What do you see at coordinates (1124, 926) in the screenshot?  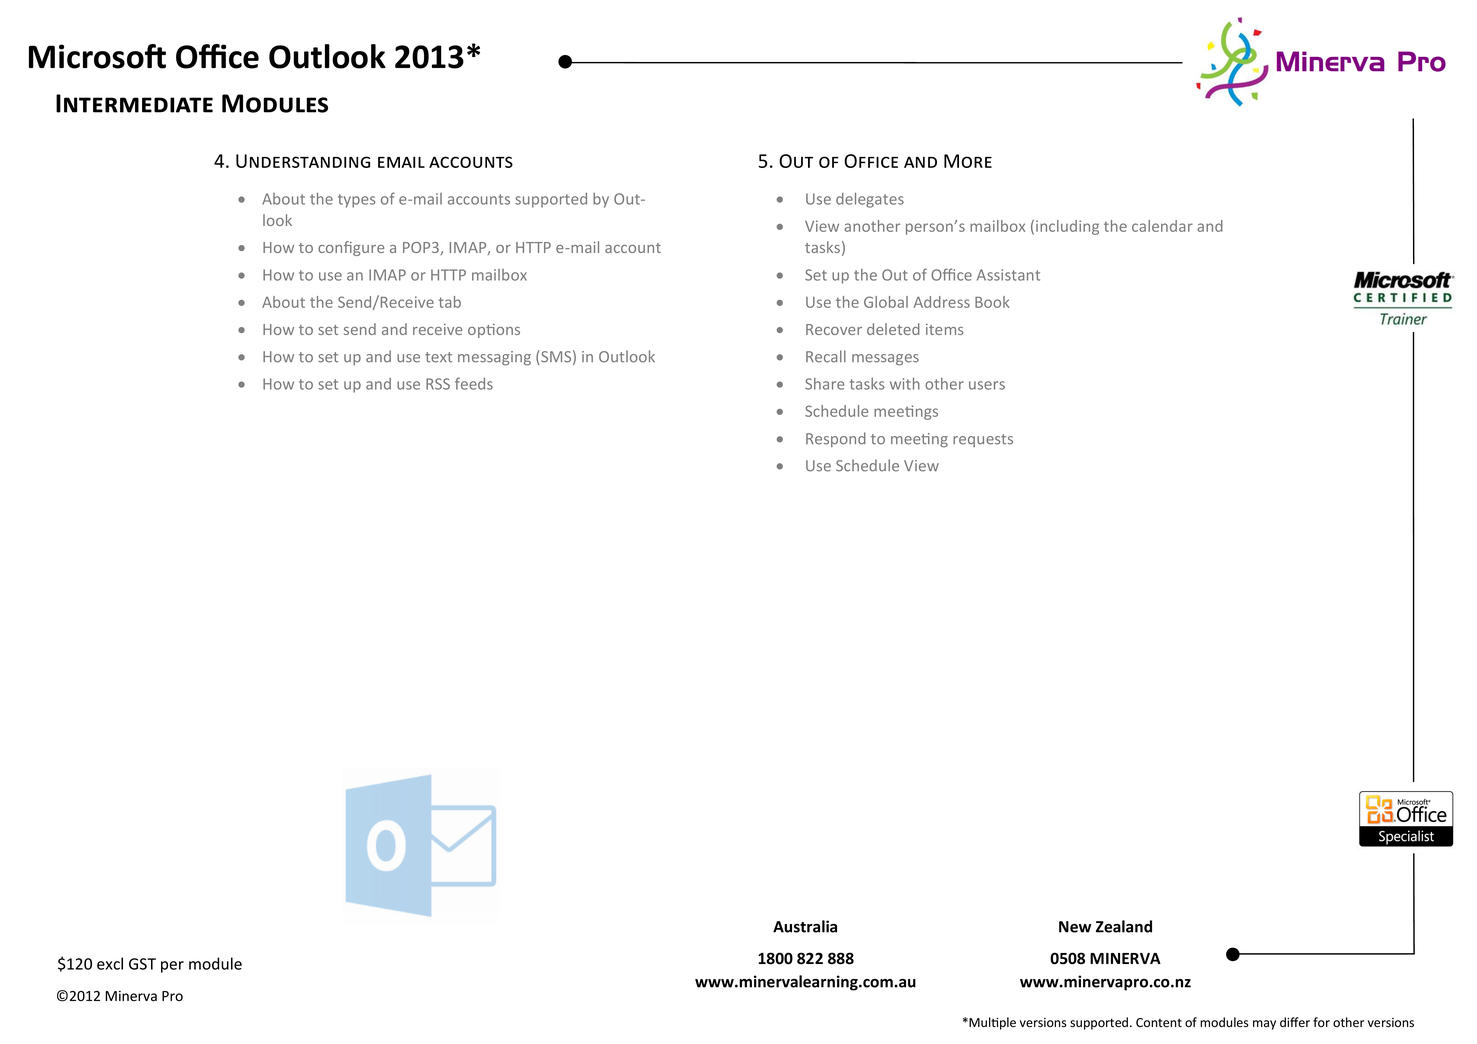 I see `Zealand` at bounding box center [1124, 926].
